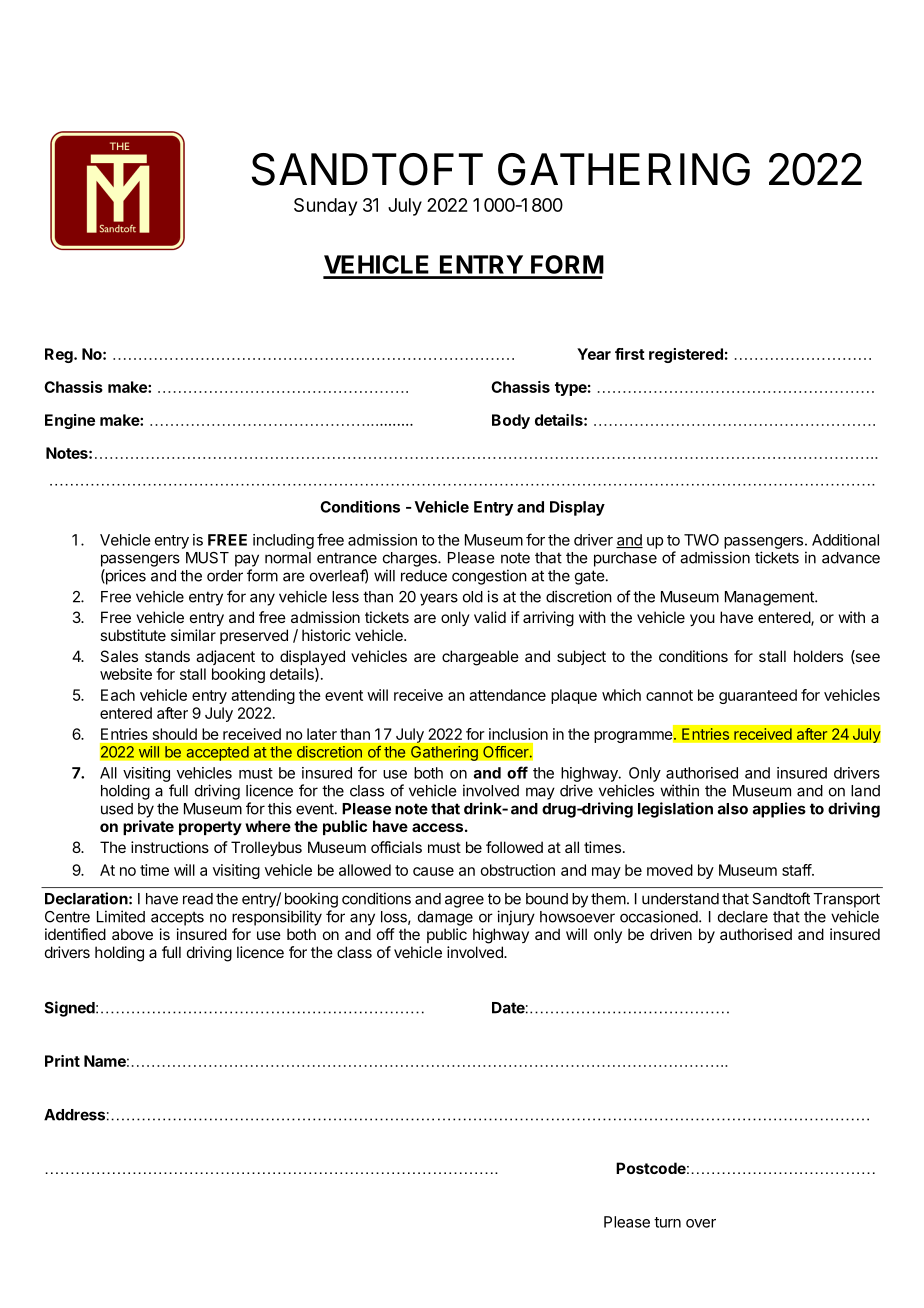 Image resolution: width=924 pixels, height=1308 pixels. I want to click on registered, so click(686, 355).
